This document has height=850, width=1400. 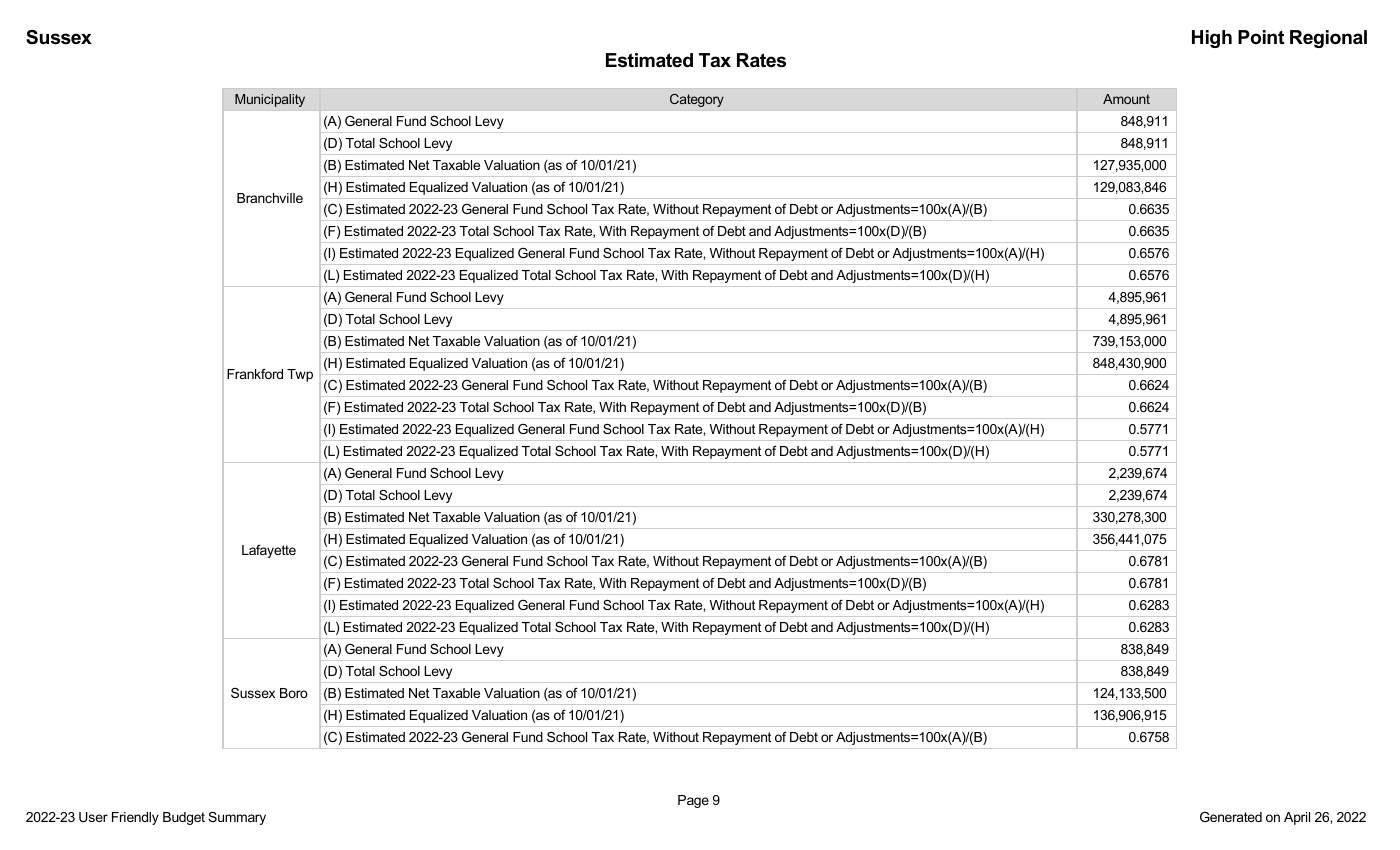 What do you see at coordinates (269, 551) in the document?
I see `Lafayette` at bounding box center [269, 551].
